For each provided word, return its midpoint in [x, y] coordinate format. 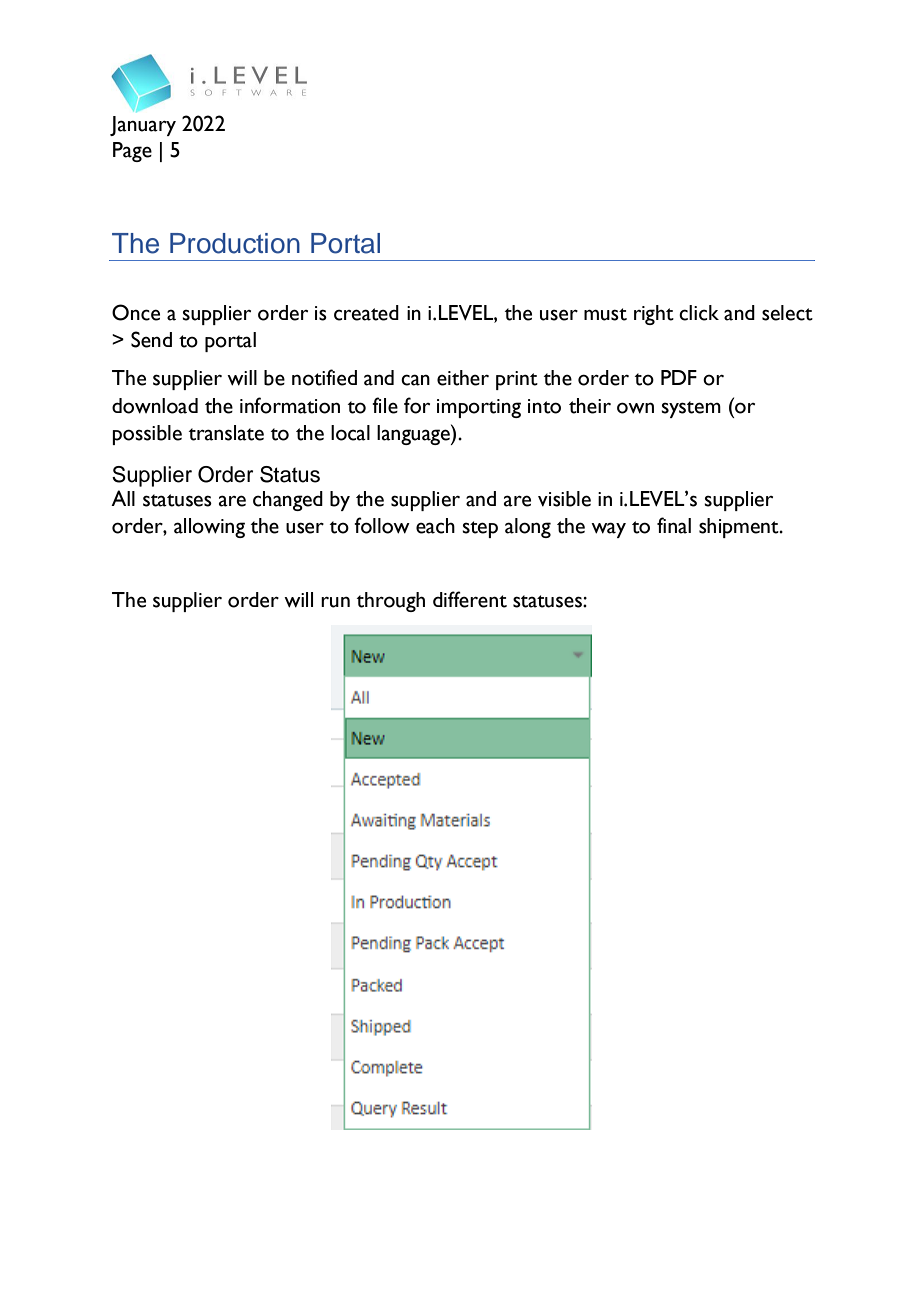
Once [136, 312]
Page [132, 152]
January [143, 126]
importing [479, 408]
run [335, 602]
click [699, 313]
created [366, 313]
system [691, 409]
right [654, 315]
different [470, 599]
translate [226, 433]
